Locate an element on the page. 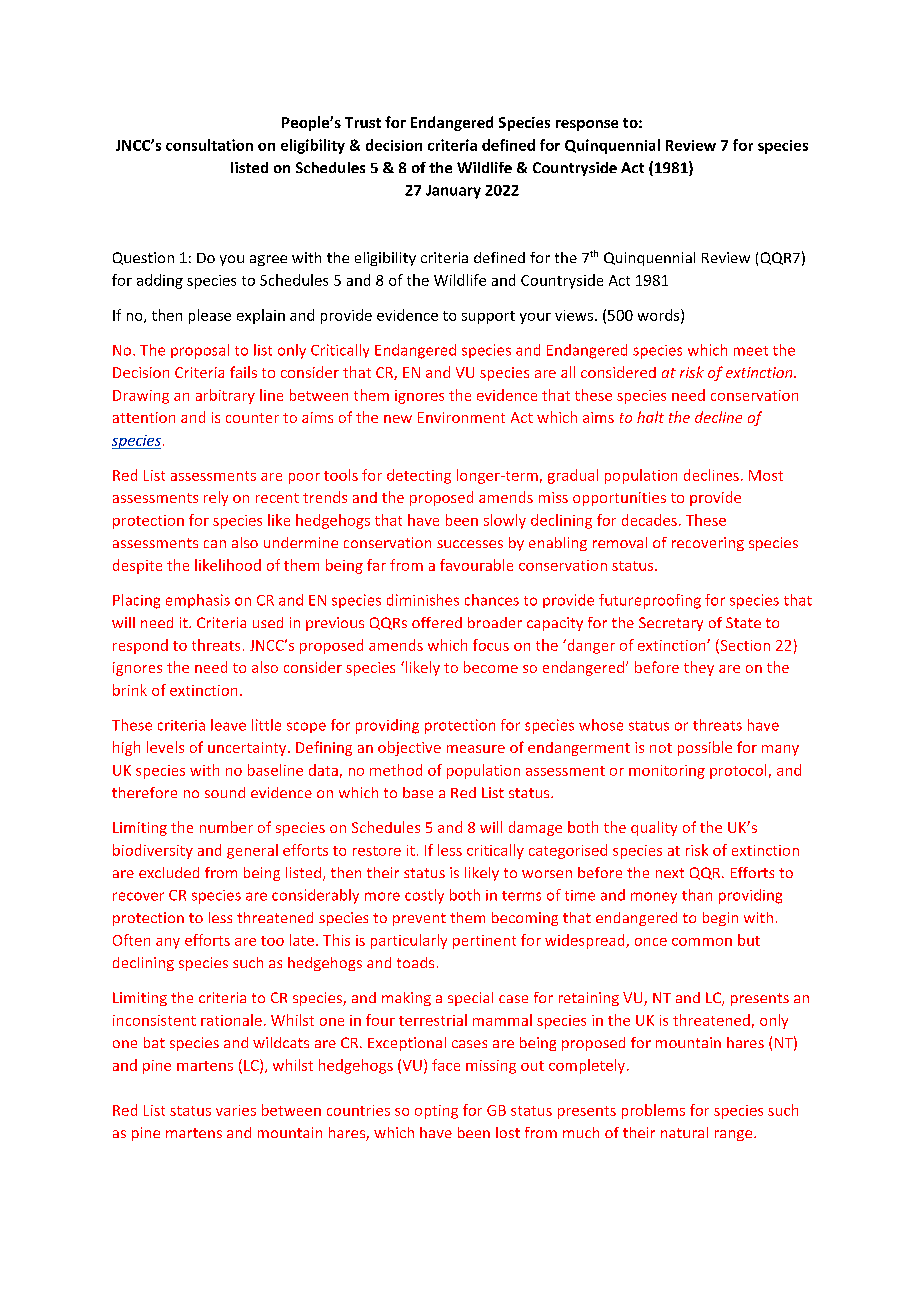 Image resolution: width=924 pixels, height=1308 pixels. varies is located at coordinates (236, 1110).
